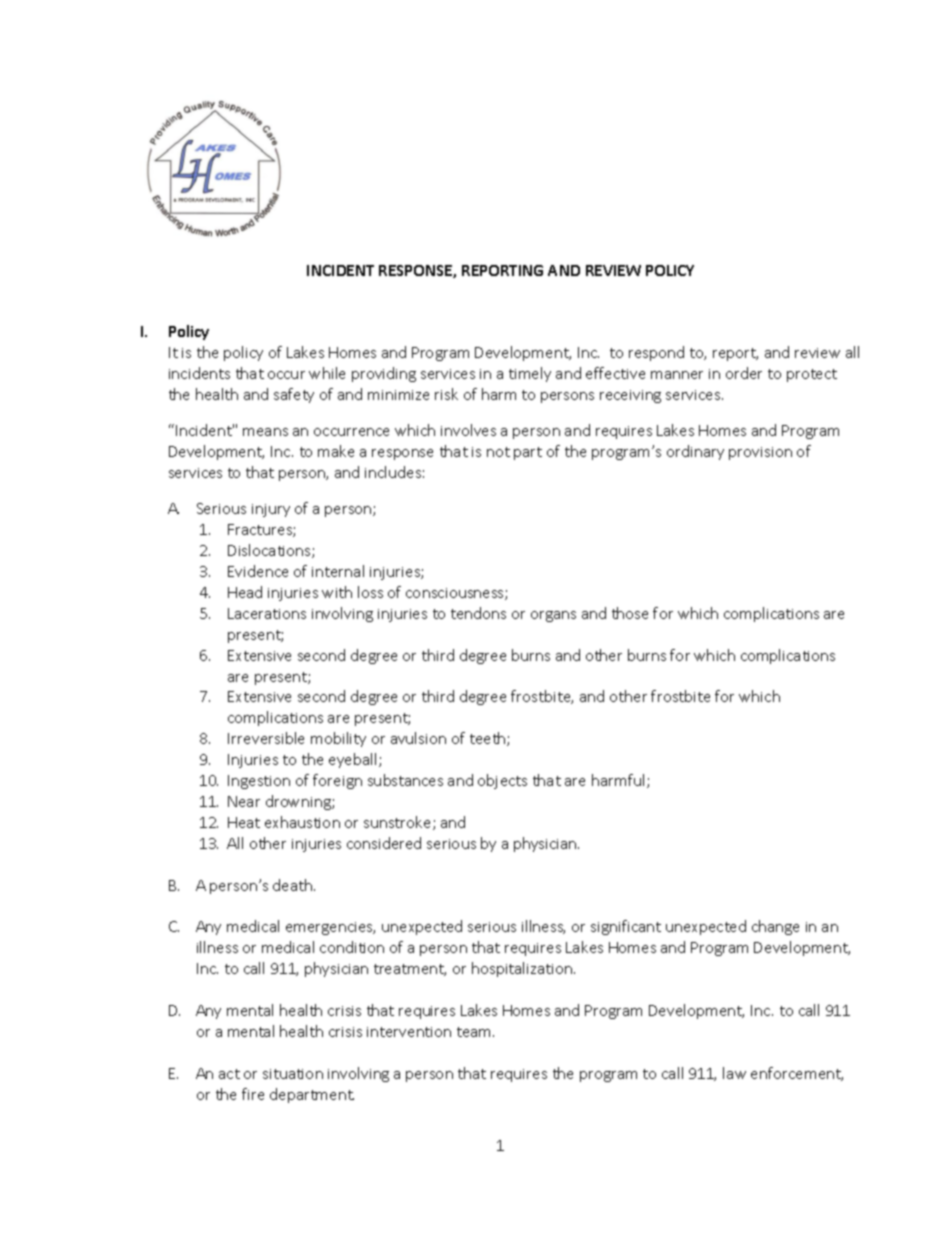 Image resolution: width=952 pixels, height=1233 pixels. Describe the element at coordinates (302, 822) in the screenshot. I see `exhaustion` at that location.
